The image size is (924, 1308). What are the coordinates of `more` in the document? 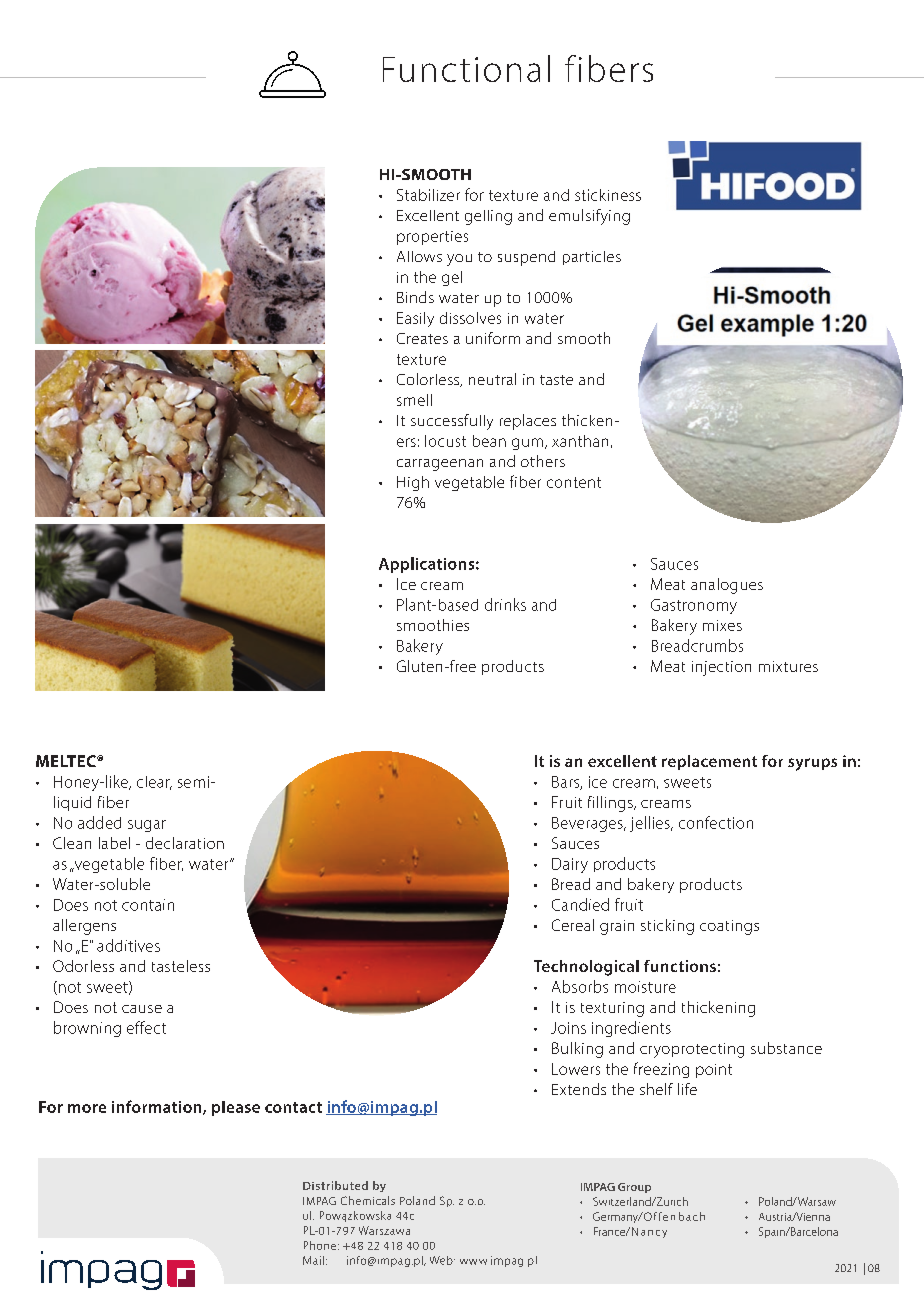 It's located at (87, 1108).
